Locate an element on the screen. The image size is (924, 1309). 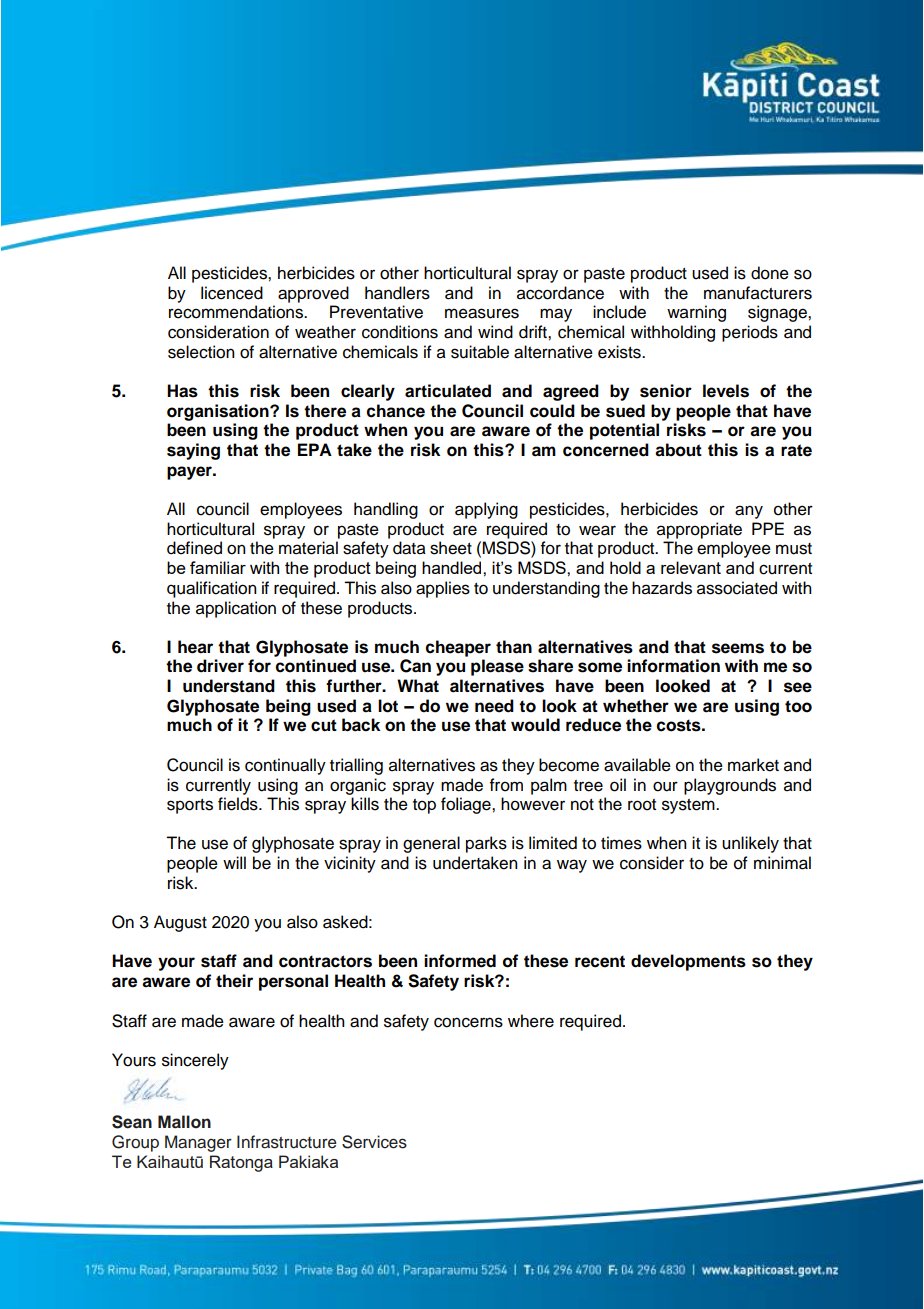
driver is located at coordinates (220, 666).
